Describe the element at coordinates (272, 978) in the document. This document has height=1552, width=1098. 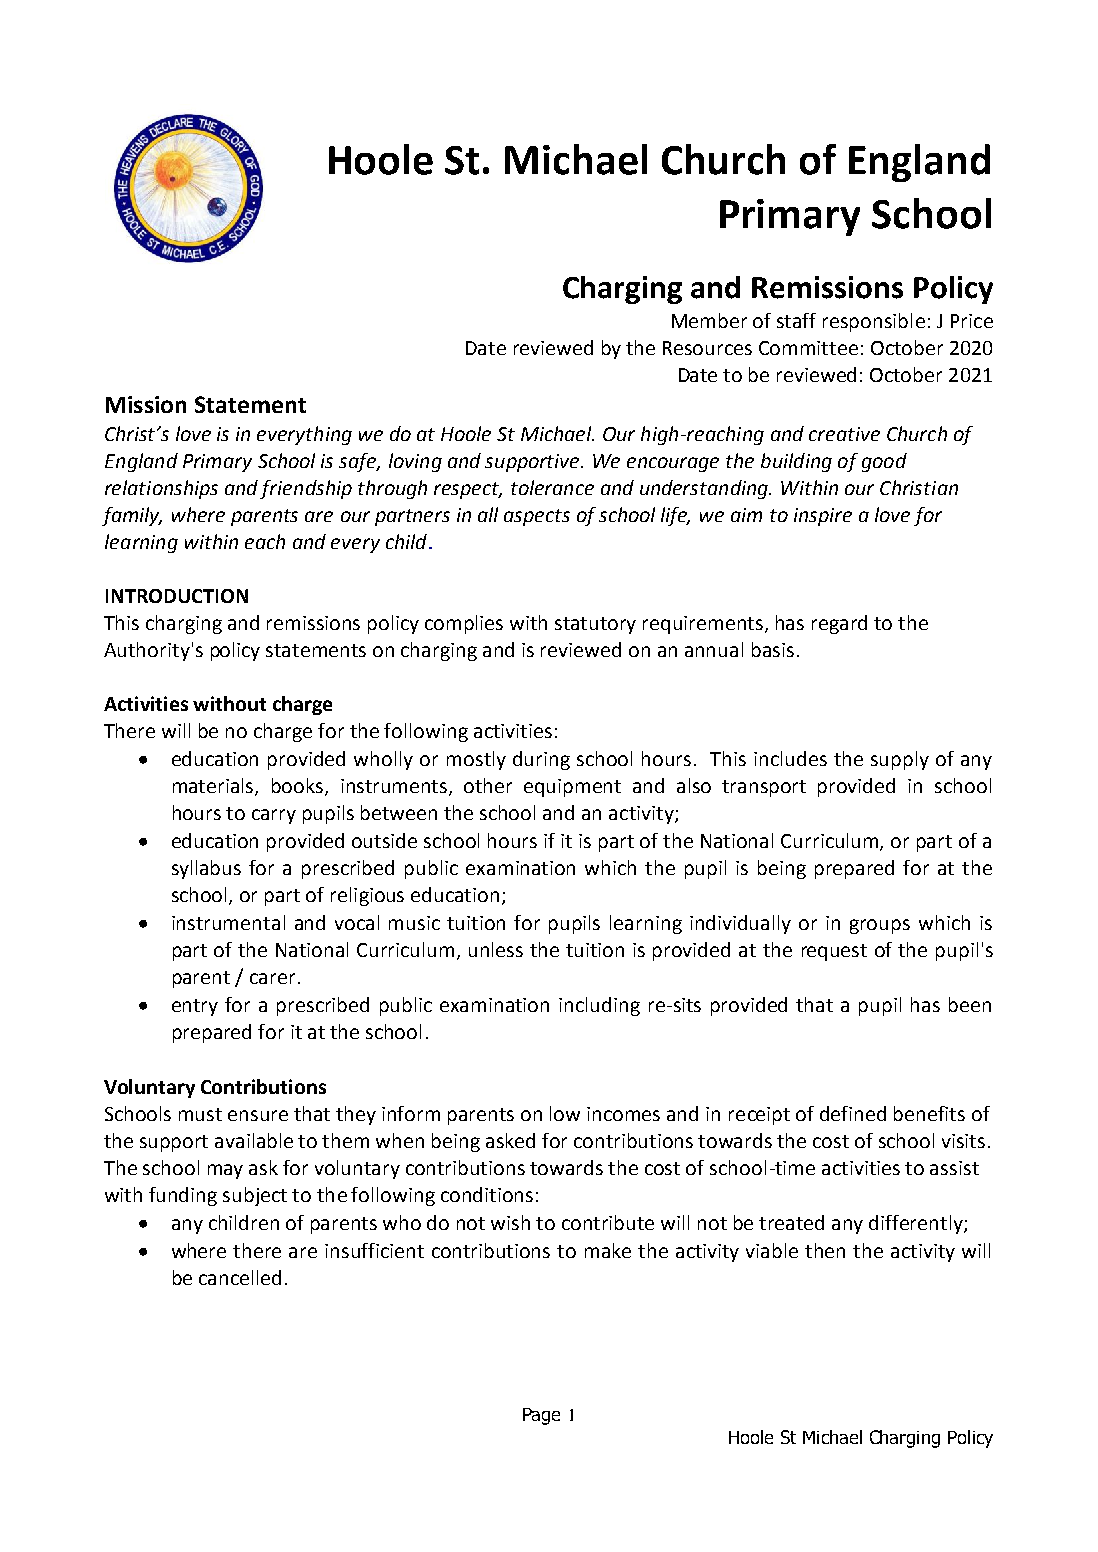
I see `carer` at that location.
